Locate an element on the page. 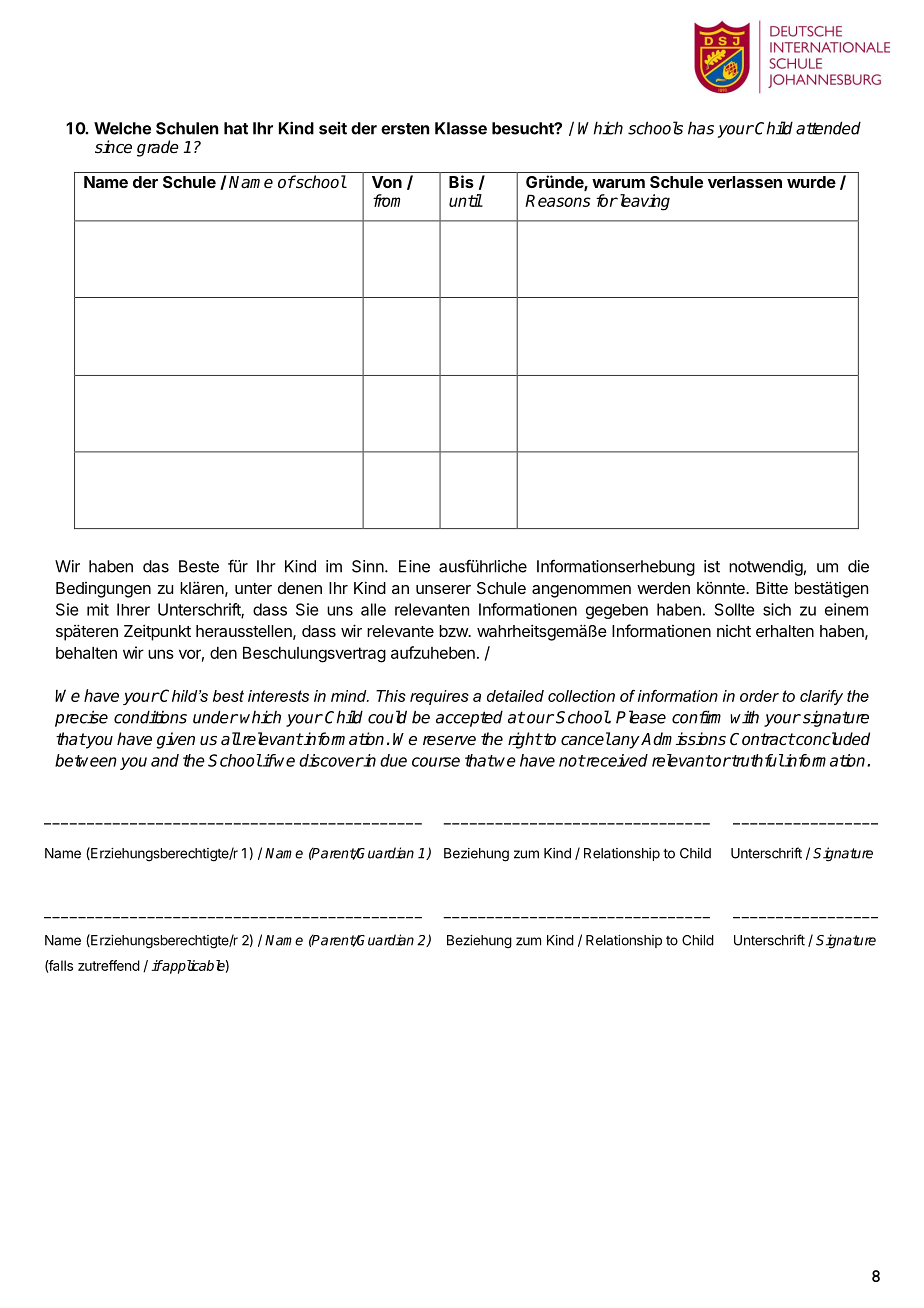 This document has width=924, height=1308. given is located at coordinates (176, 740).
